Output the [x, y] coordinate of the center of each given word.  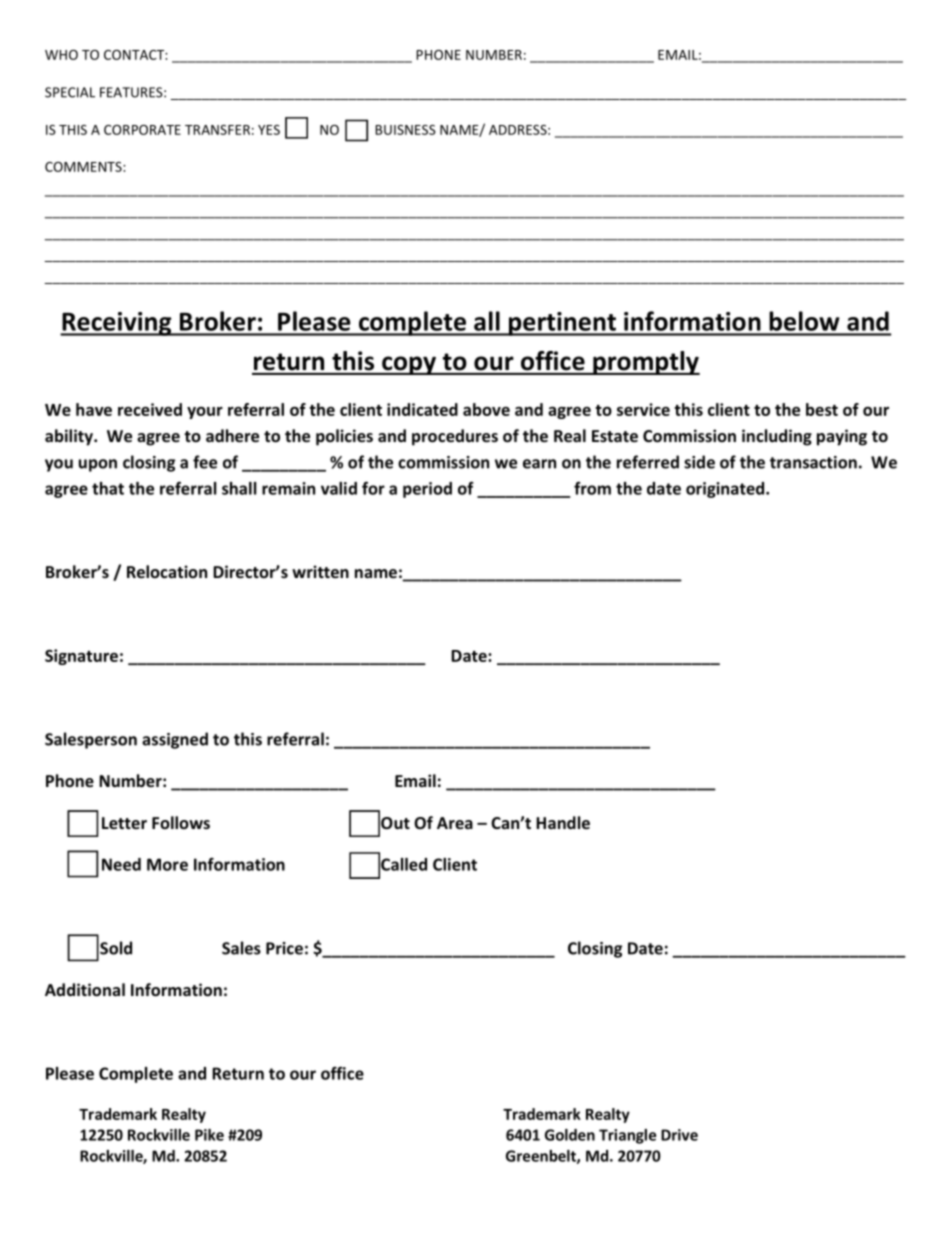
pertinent [562, 324]
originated [726, 490]
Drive [679, 1135]
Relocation [167, 571]
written [320, 571]
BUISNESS [405, 130]
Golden [570, 1135]
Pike [209, 1135]
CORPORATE [142, 130]
